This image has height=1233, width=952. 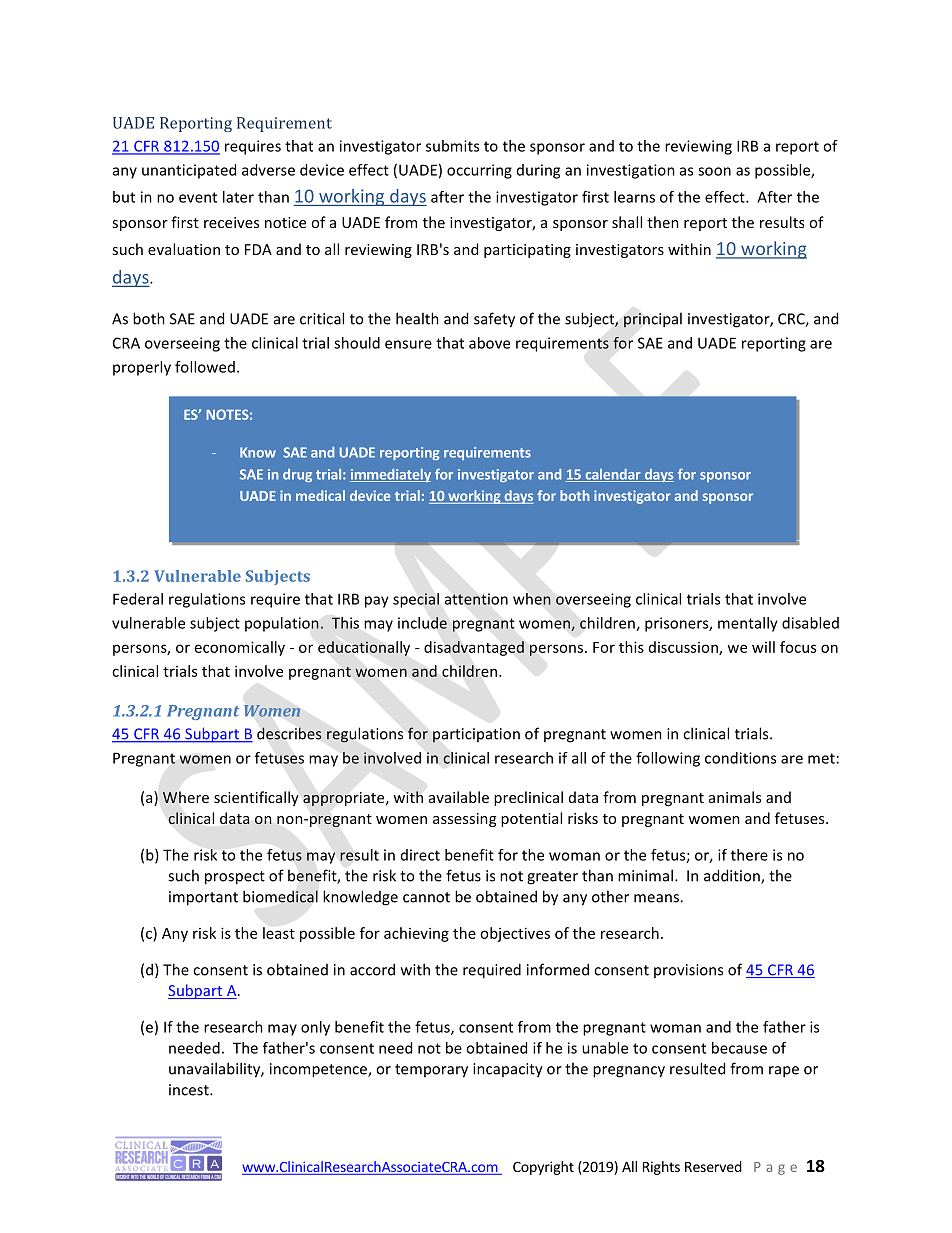 What do you see at coordinates (426, 897) in the image?
I see `cannot` at bounding box center [426, 897].
